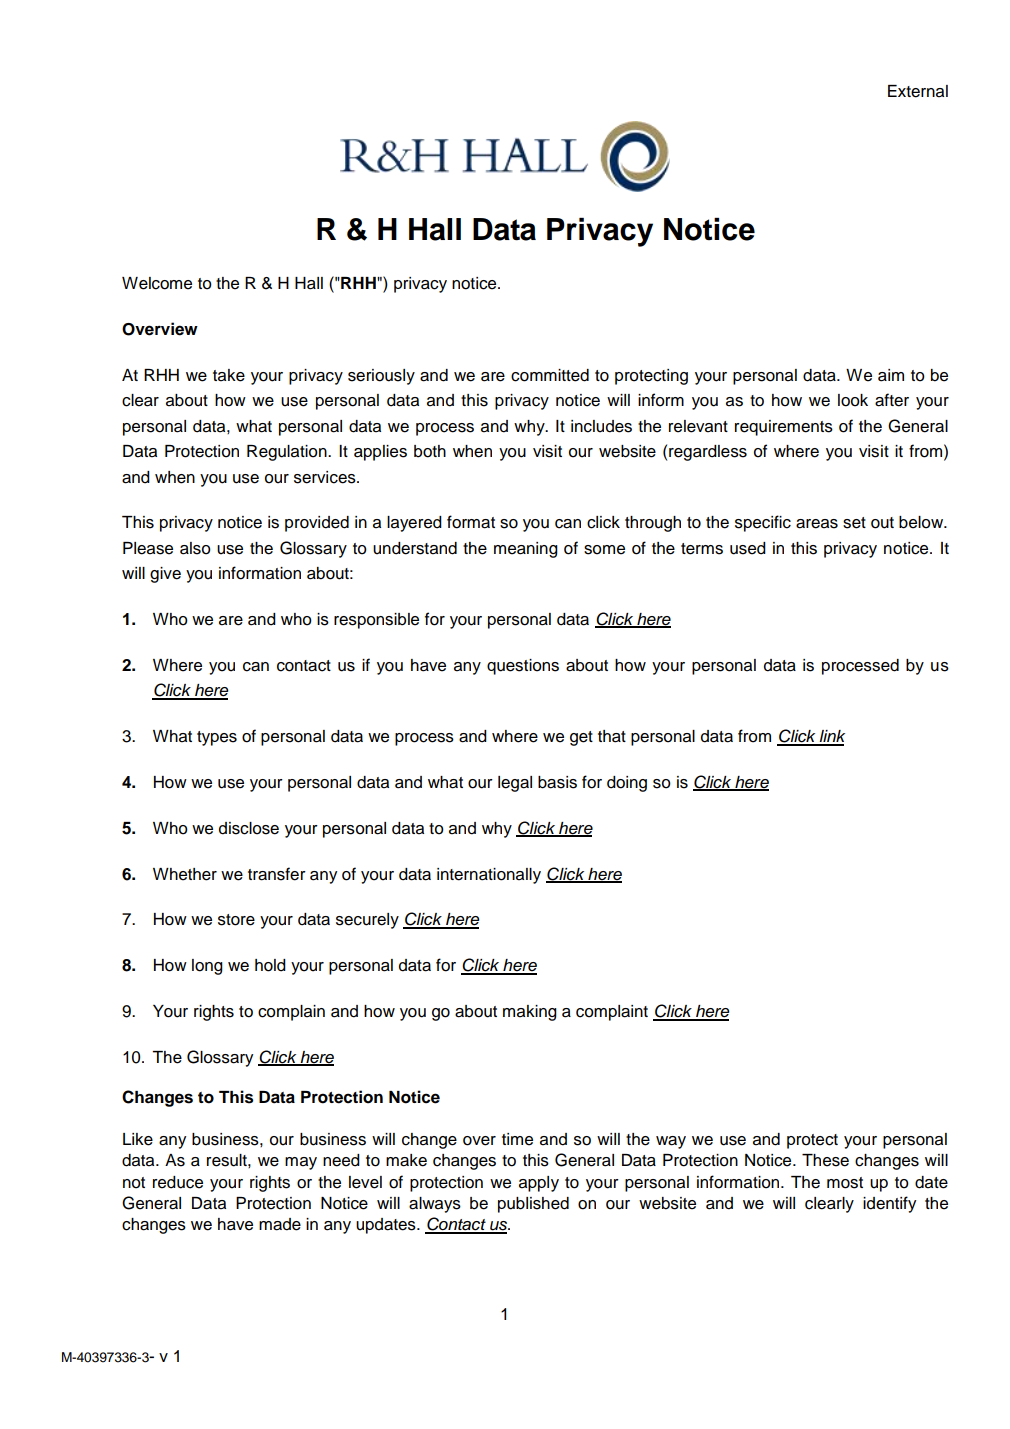 This document has width=1010, height=1429. What do you see at coordinates (831, 737) in the document?
I see `link` at bounding box center [831, 737].
